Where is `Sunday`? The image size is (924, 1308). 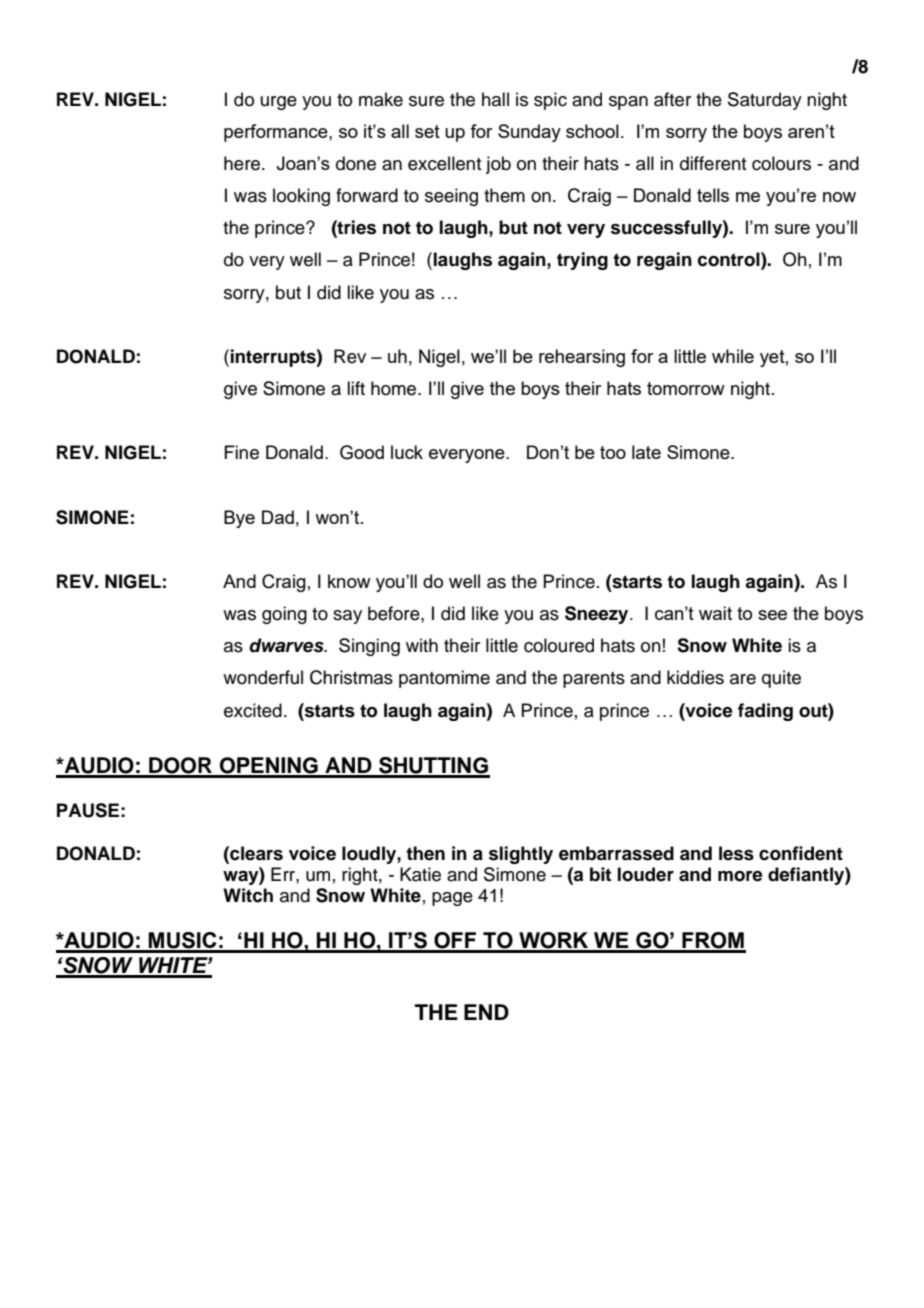
Sunday is located at coordinates (529, 133).
